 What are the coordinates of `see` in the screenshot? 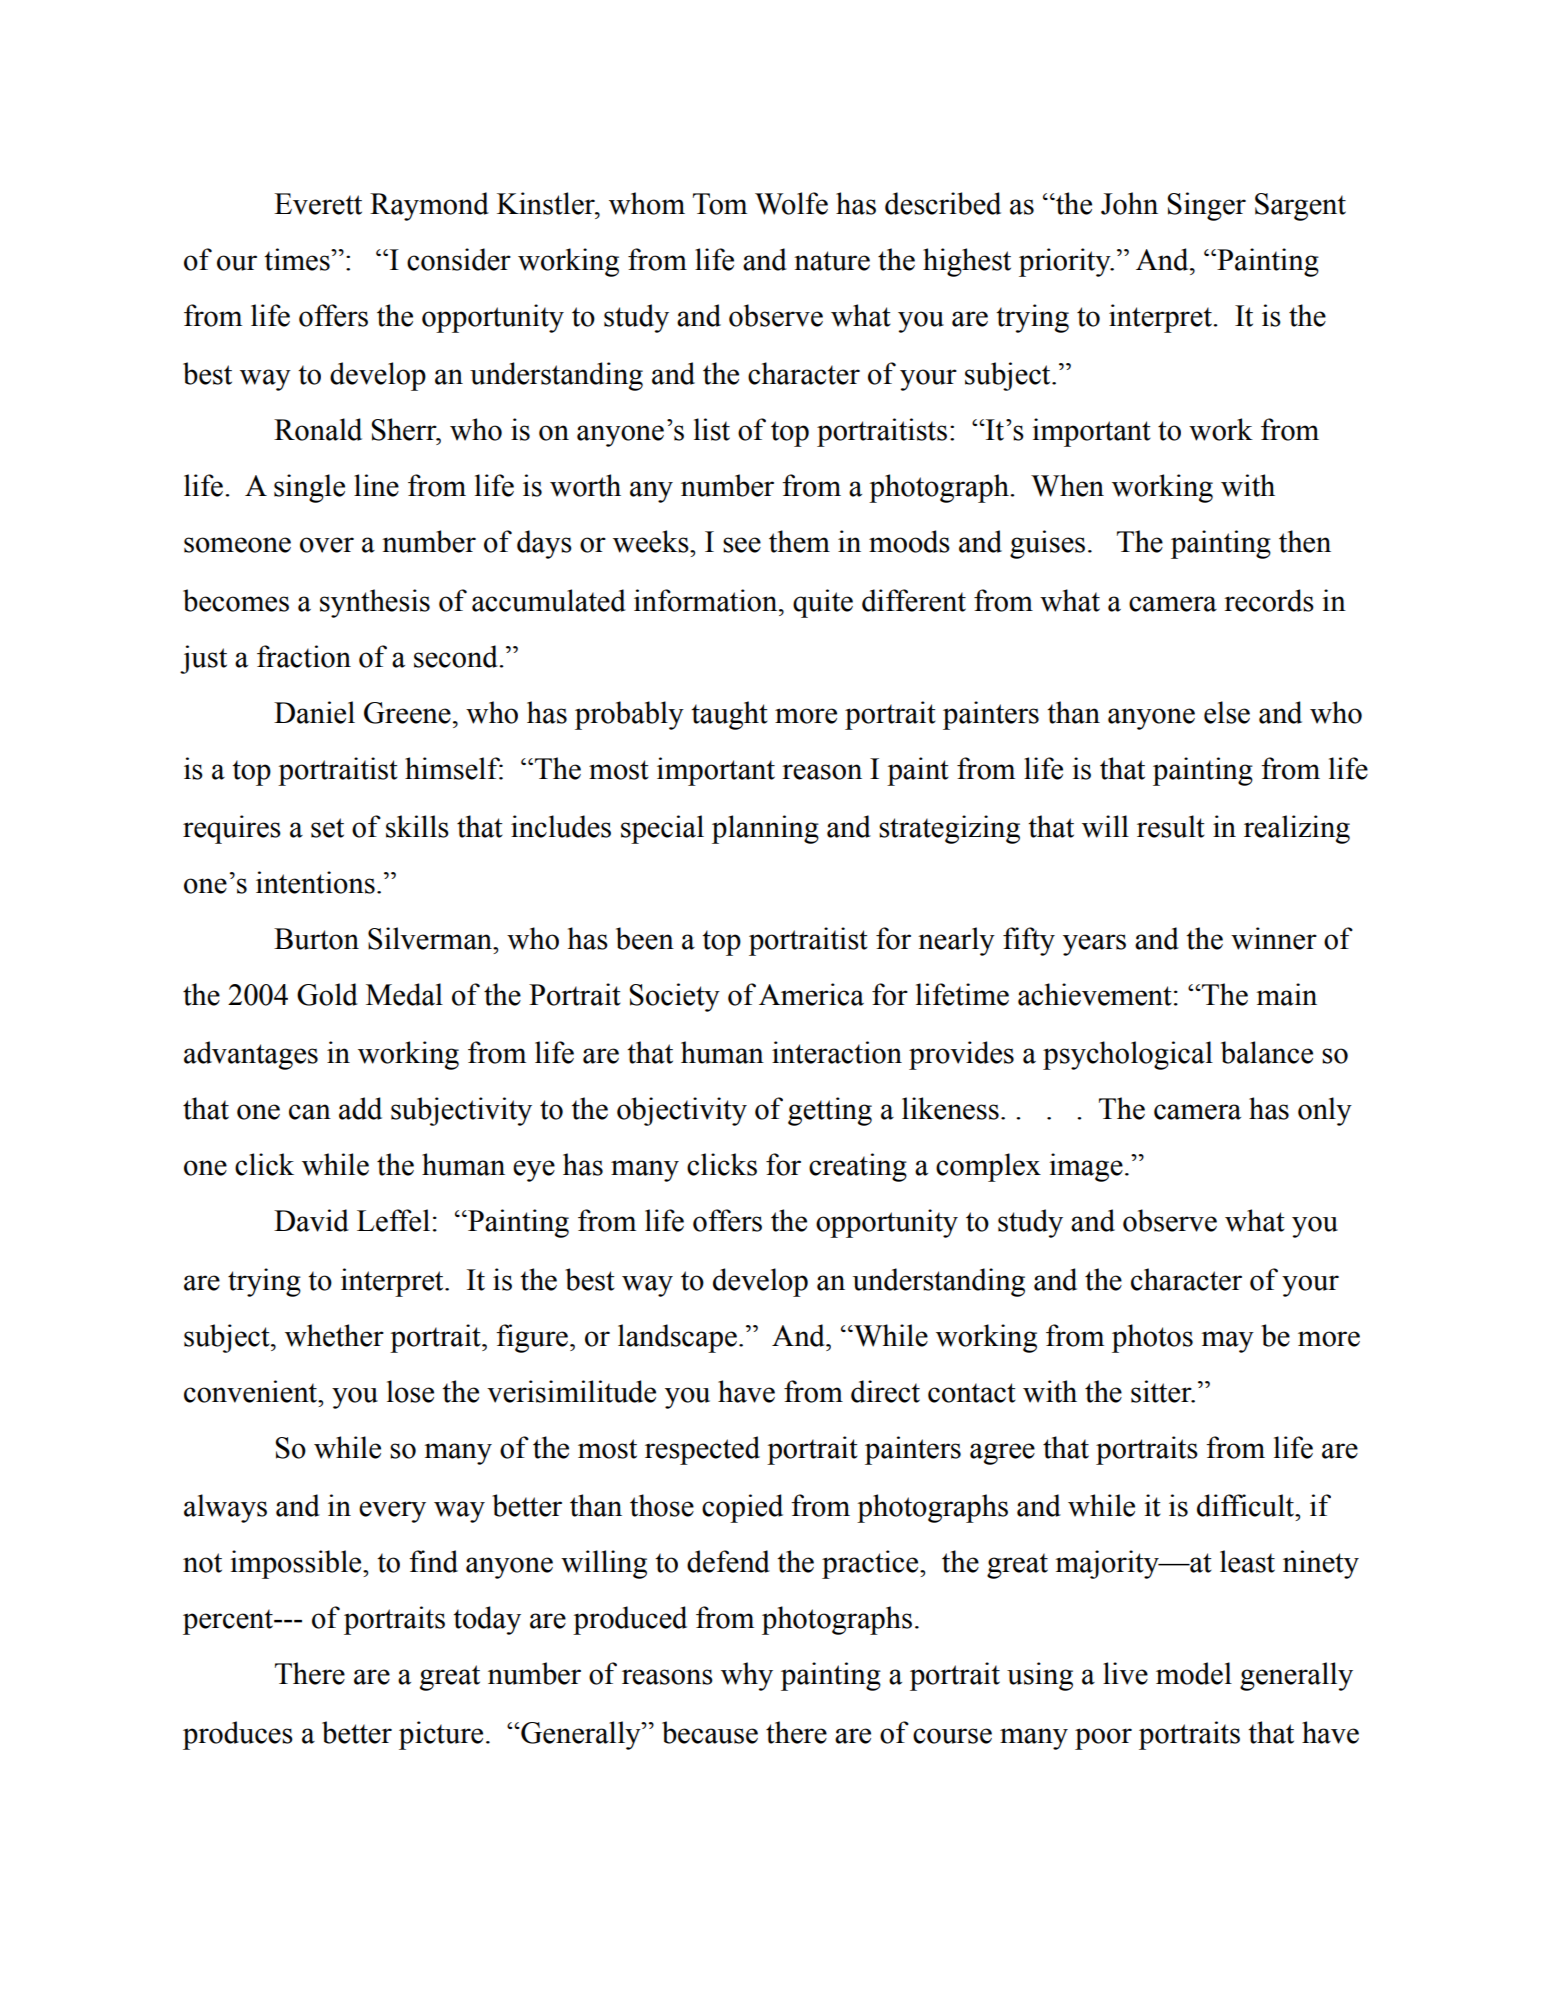 It's located at (742, 545).
